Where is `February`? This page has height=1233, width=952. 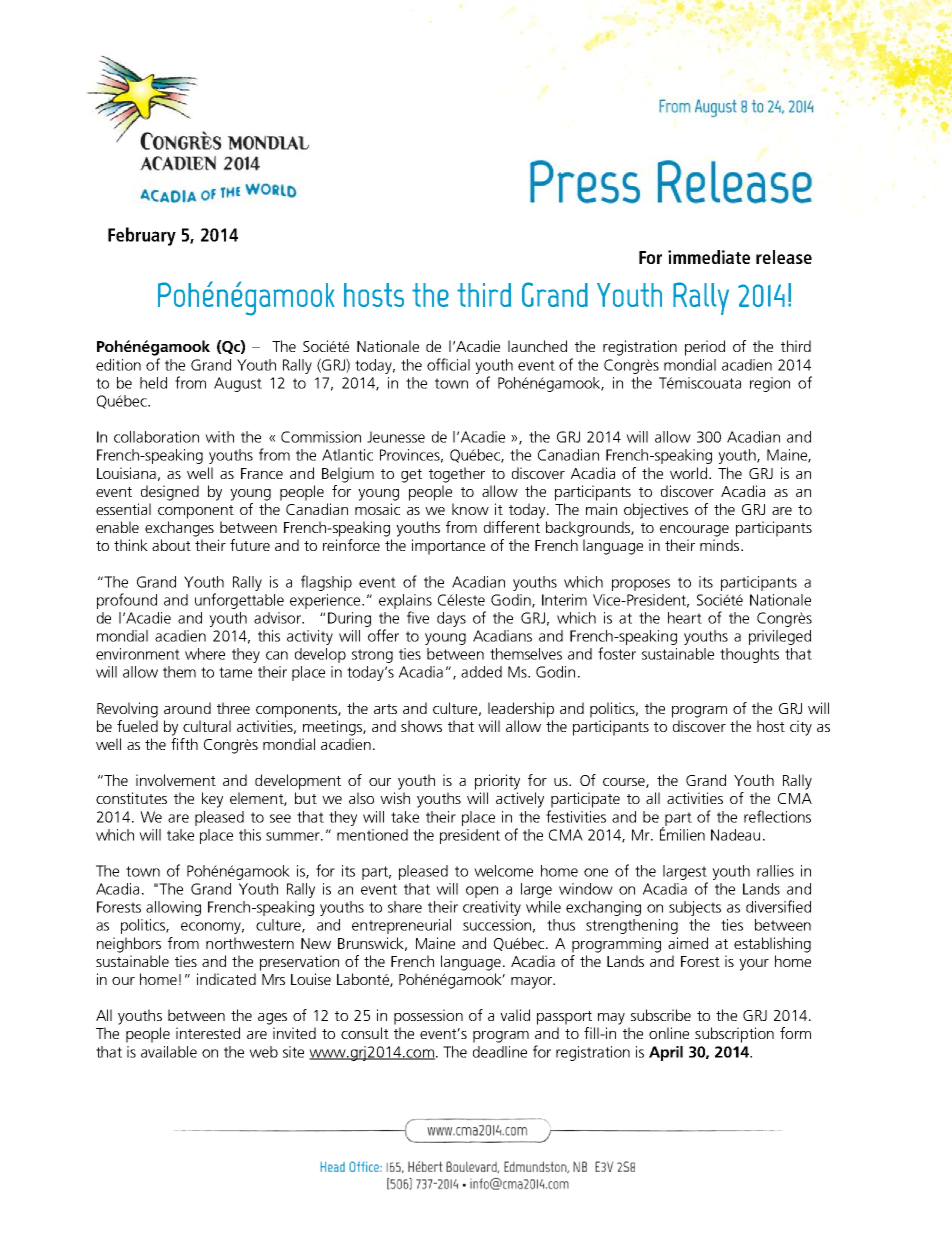 February is located at coordinates (142, 236).
